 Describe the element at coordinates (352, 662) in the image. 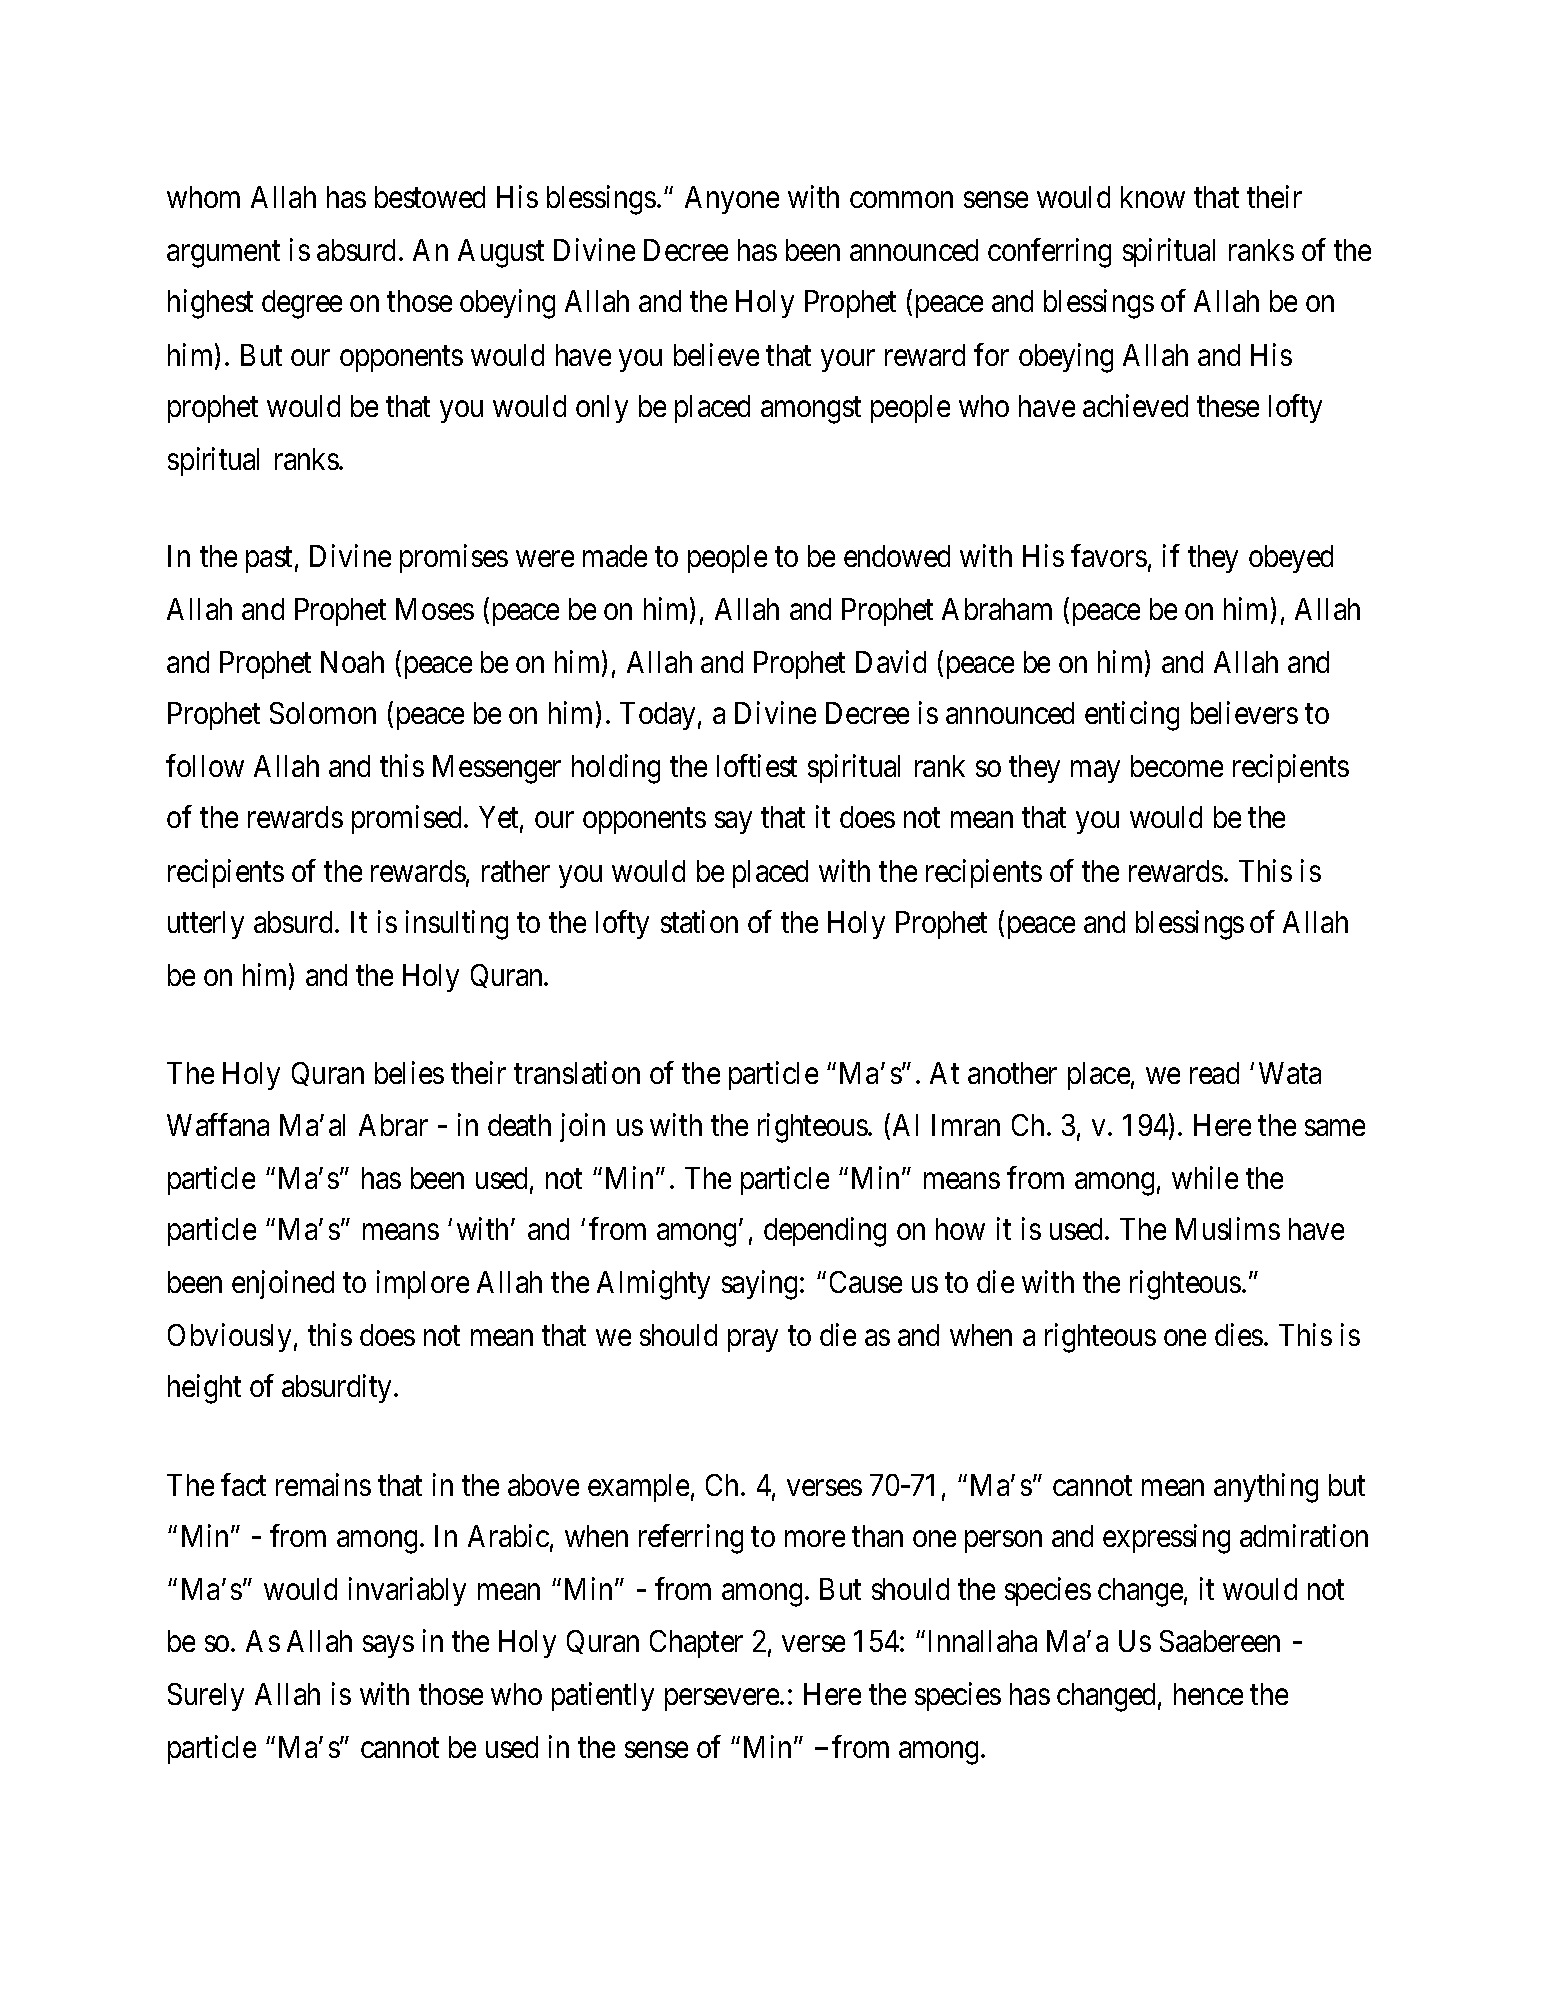

I see `Noah` at that location.
